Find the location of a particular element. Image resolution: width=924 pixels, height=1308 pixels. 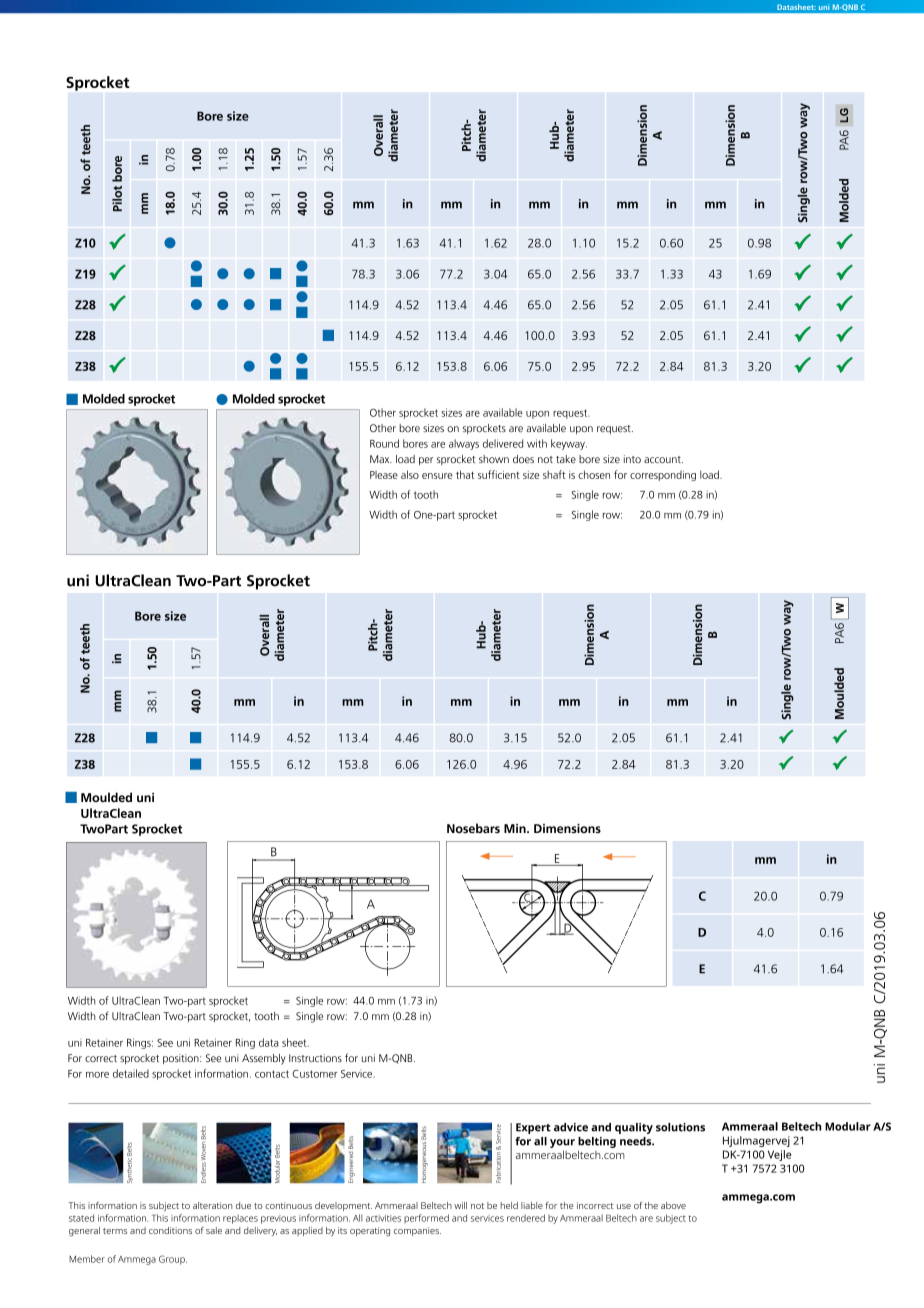

Min is located at coordinates (516, 828).
